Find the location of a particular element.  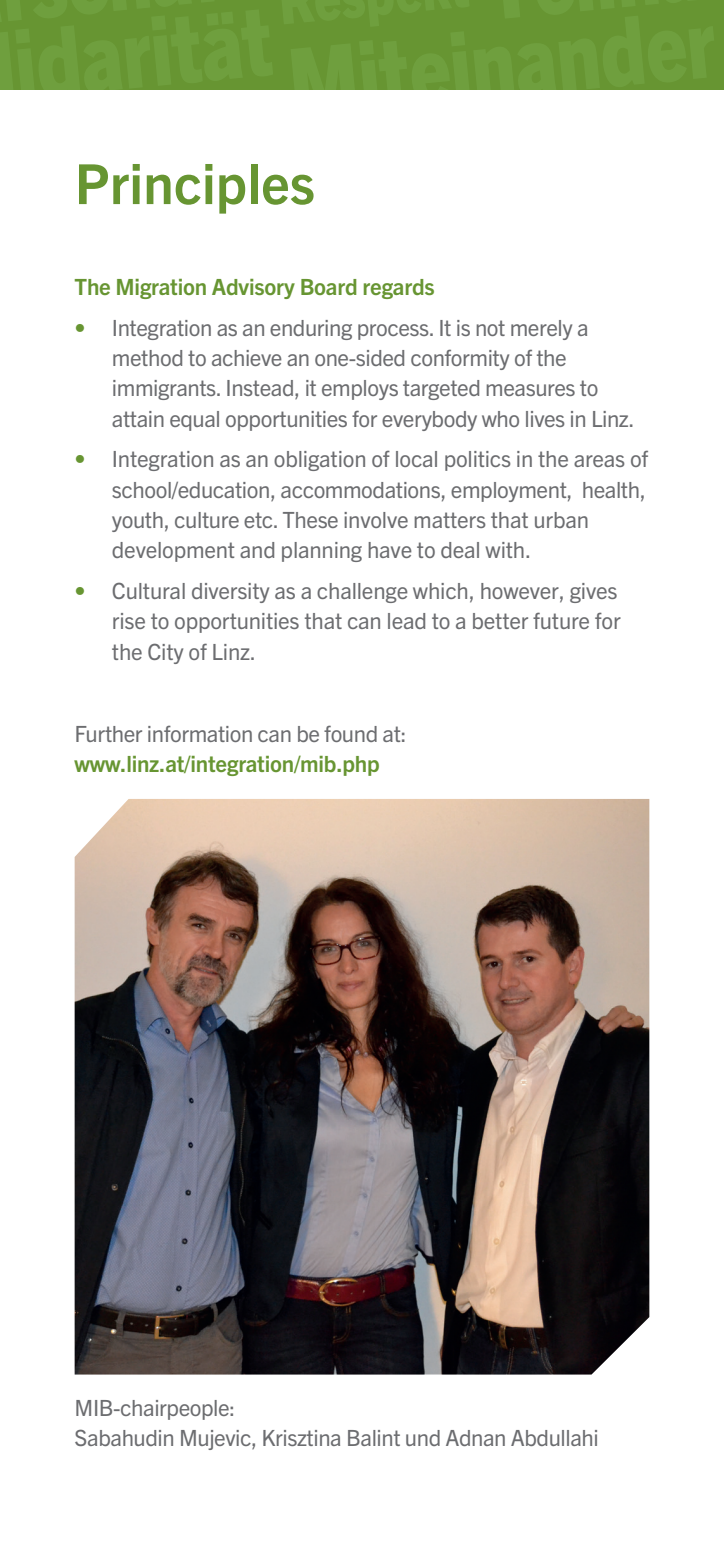

Further is located at coordinates (109, 734).
